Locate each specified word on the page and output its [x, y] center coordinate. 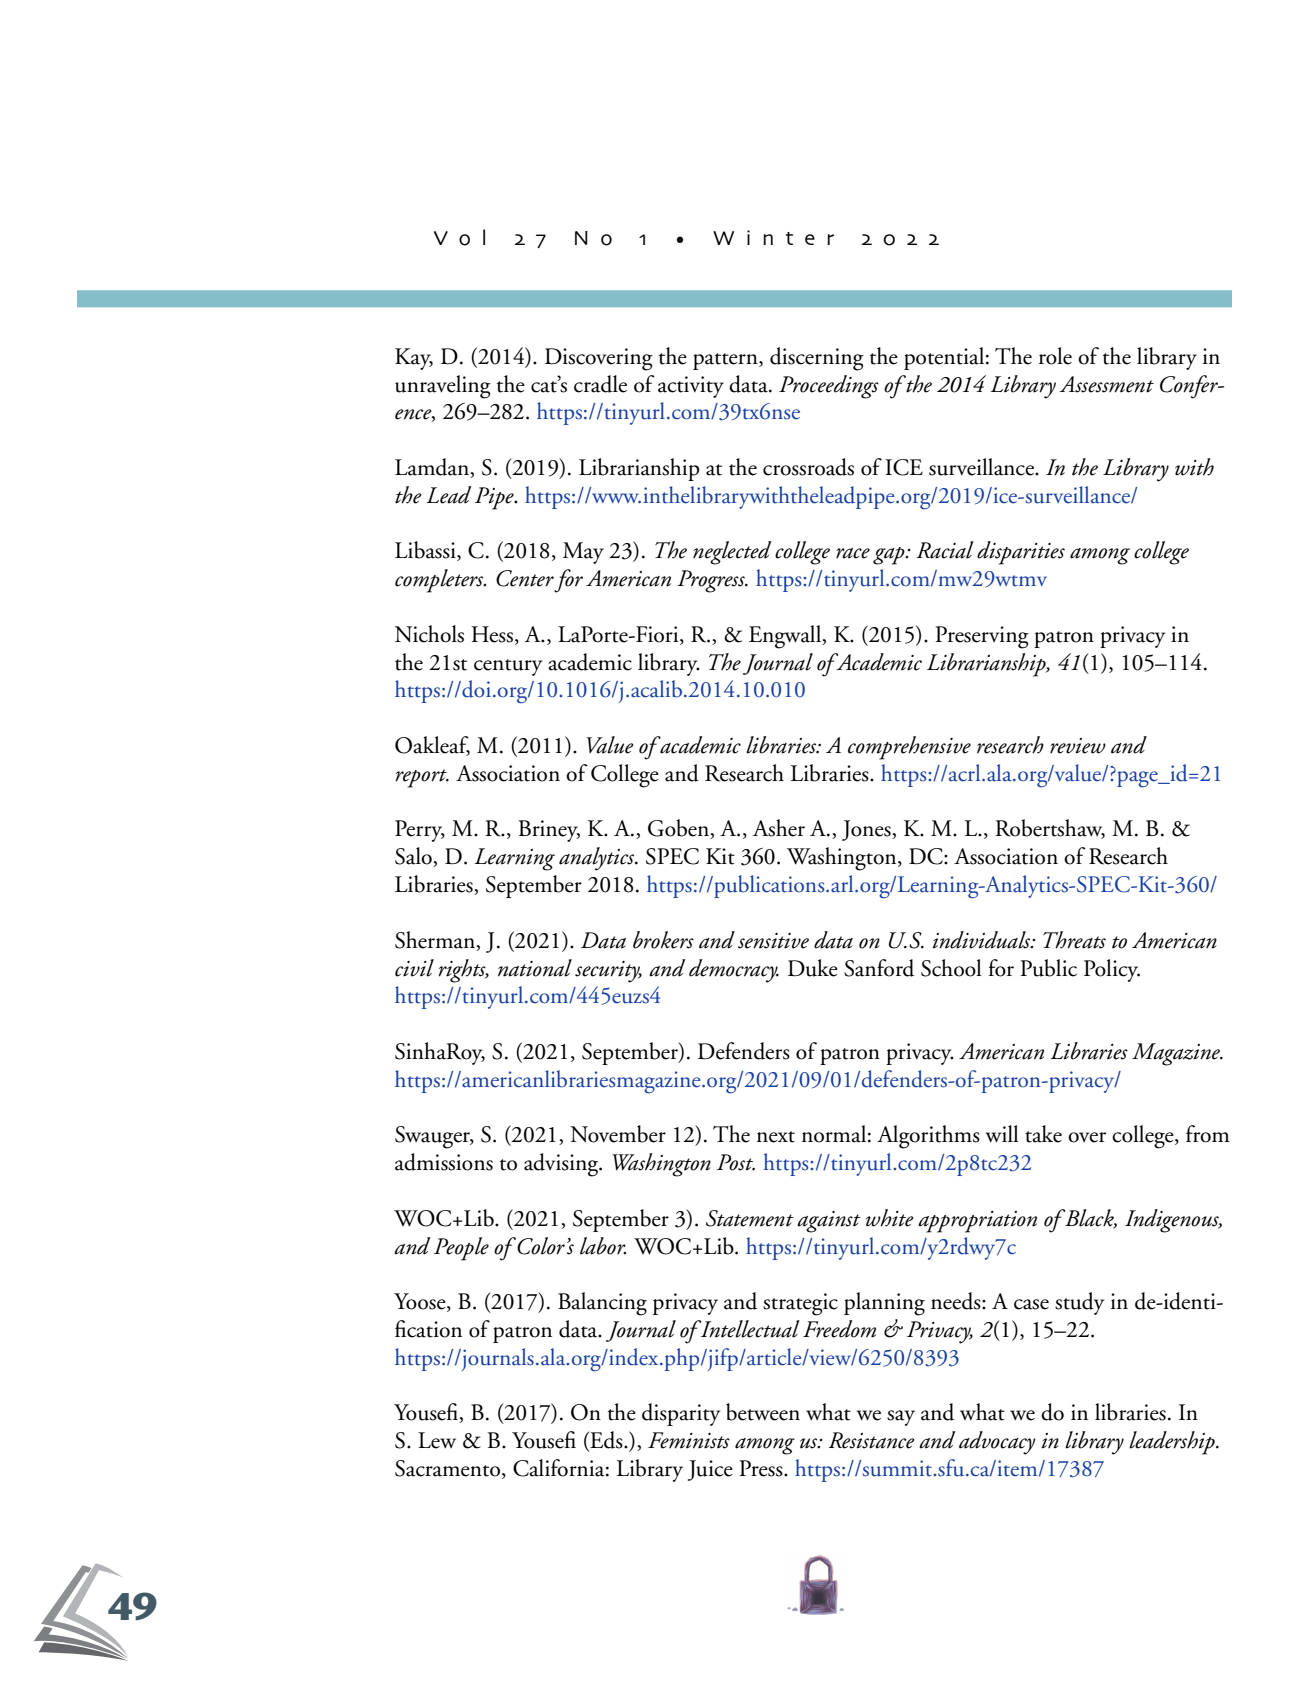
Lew [437, 1440]
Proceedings [829, 387]
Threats [1074, 940]
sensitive [773, 941]
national [535, 968]
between [763, 1412]
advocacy [997, 1443]
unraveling [443, 387]
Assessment [1106, 384]
